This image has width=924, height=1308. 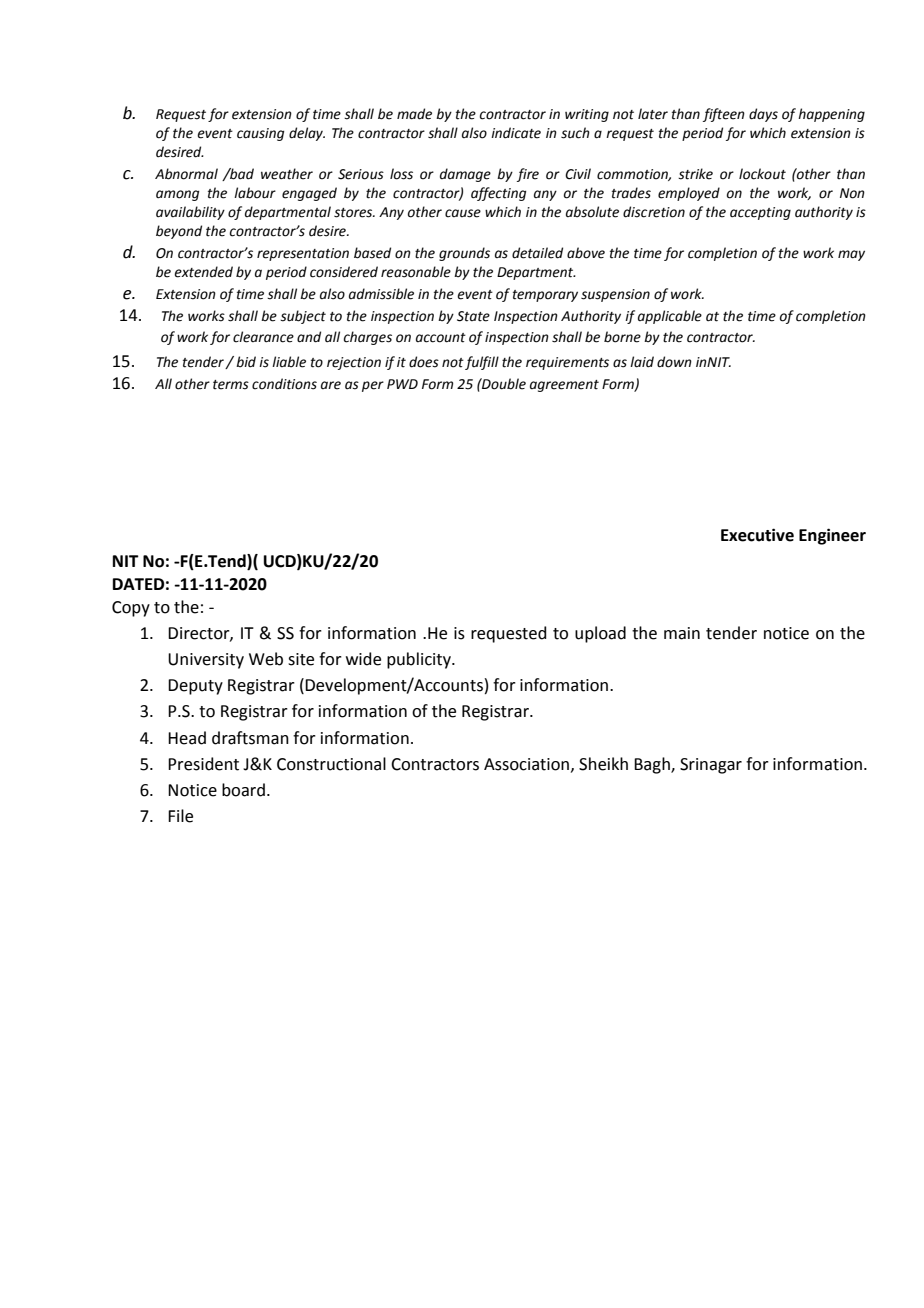 I want to click on clearance, so click(x=263, y=337).
